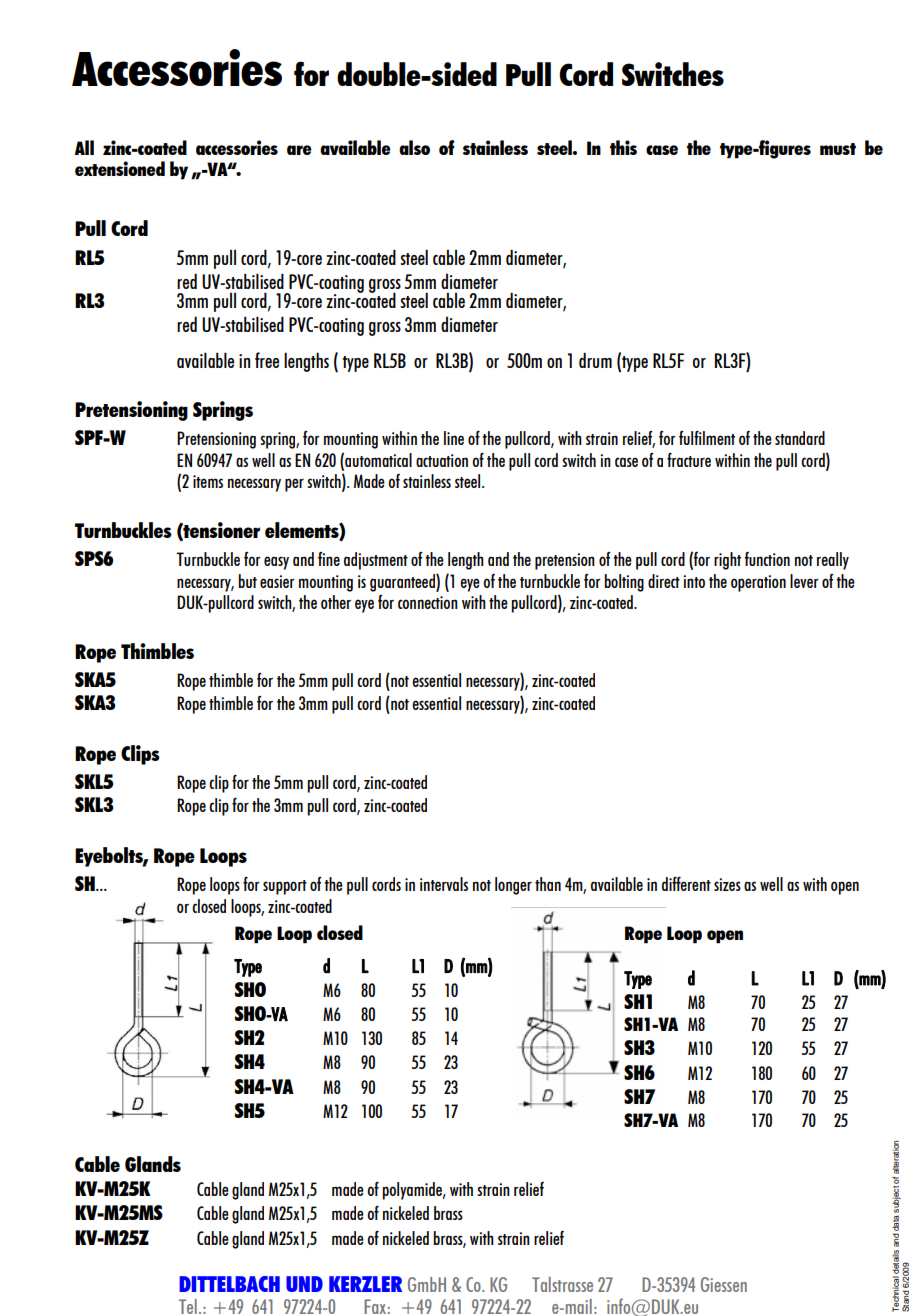 Image resolution: width=911 pixels, height=1316 pixels. What do you see at coordinates (299, 150) in the image?
I see `are` at bounding box center [299, 150].
